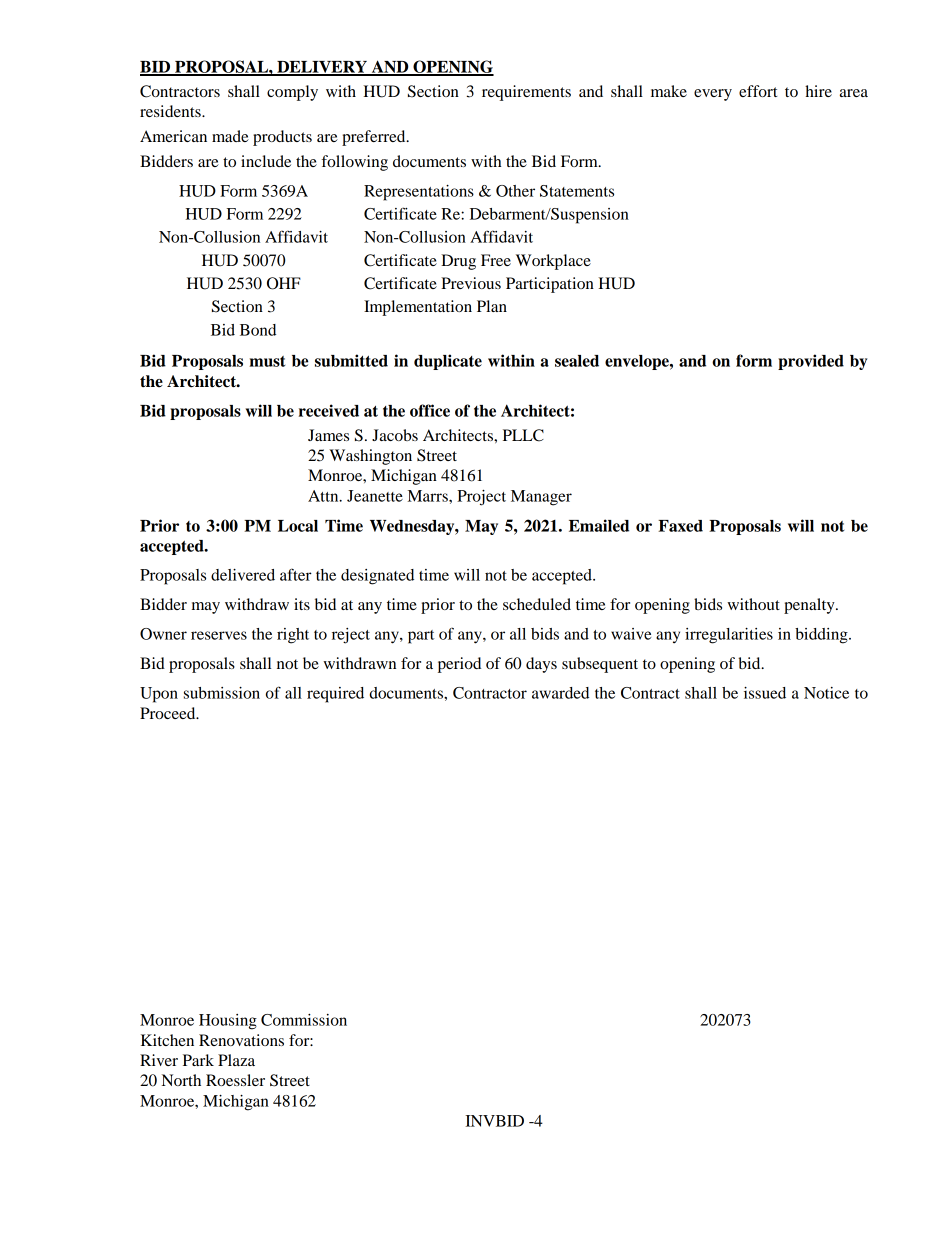  What do you see at coordinates (758, 91) in the screenshot?
I see `effort` at bounding box center [758, 91].
